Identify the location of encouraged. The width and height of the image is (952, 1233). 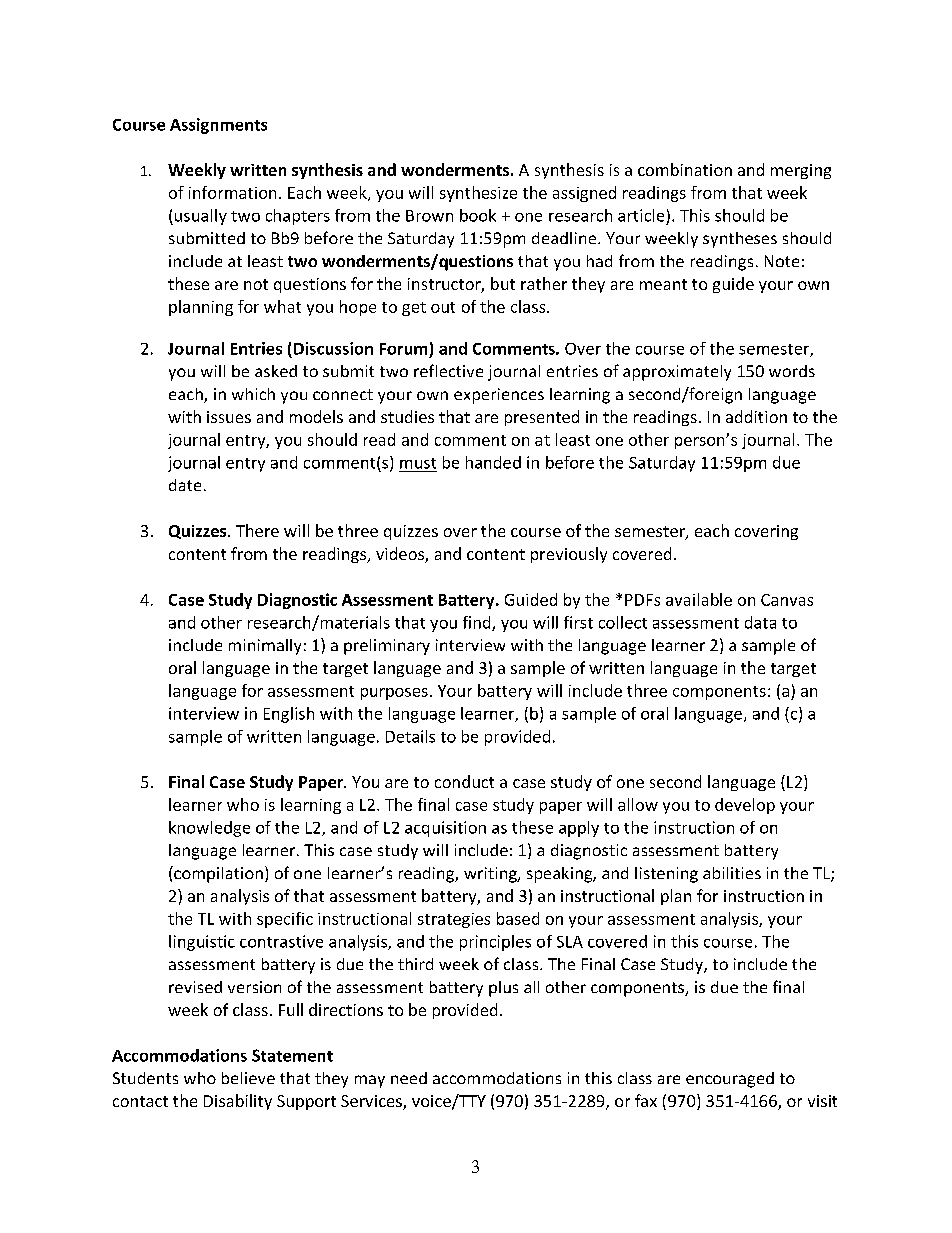
(730, 1080).
